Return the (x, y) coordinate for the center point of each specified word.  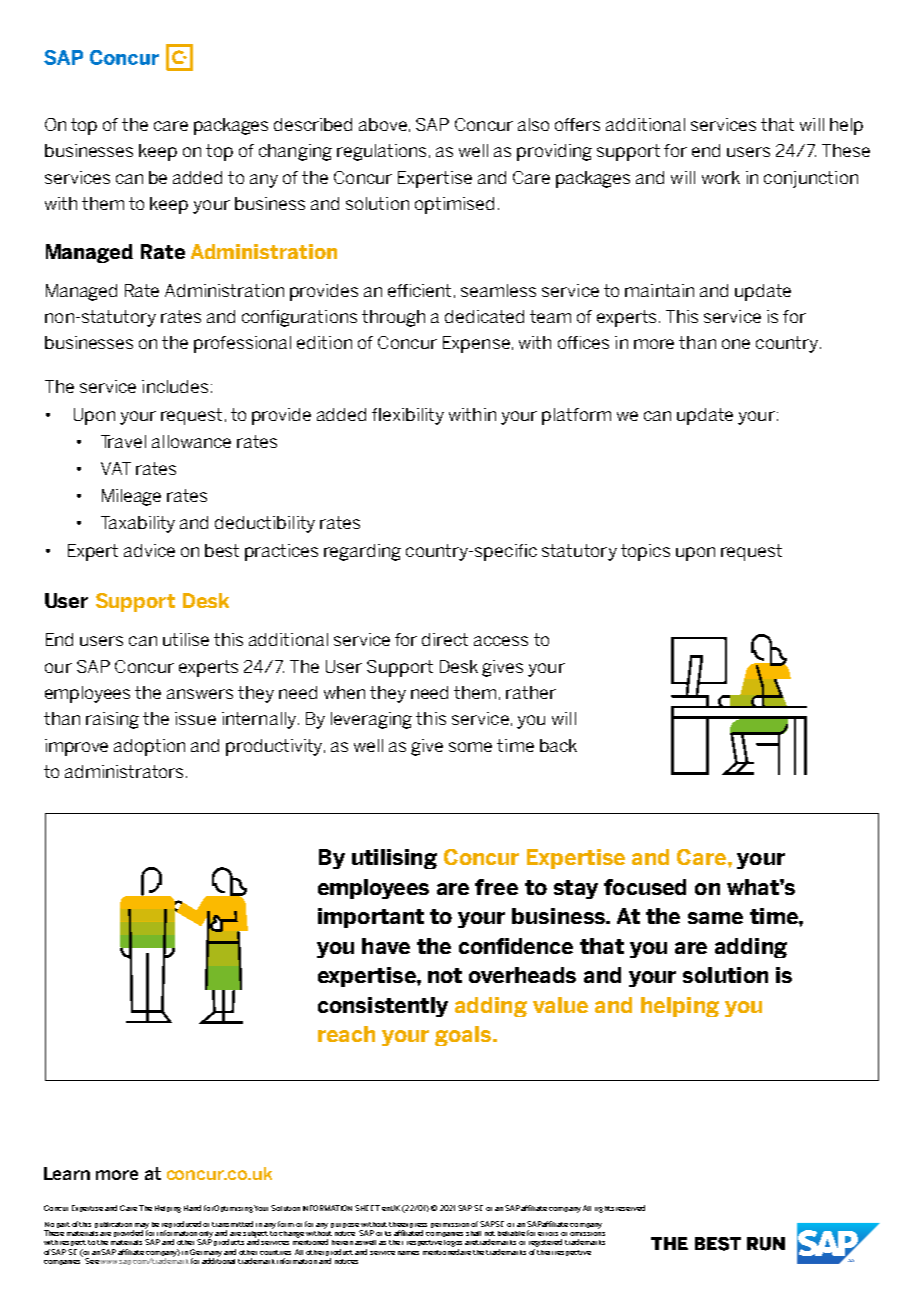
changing (295, 152)
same (715, 918)
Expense (476, 344)
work (721, 177)
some (470, 747)
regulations (381, 152)
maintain (659, 290)
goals (464, 1036)
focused (645, 887)
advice (149, 550)
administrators (124, 771)
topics (645, 552)
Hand (192, 1208)
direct (445, 639)
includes (175, 386)
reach (346, 1034)
